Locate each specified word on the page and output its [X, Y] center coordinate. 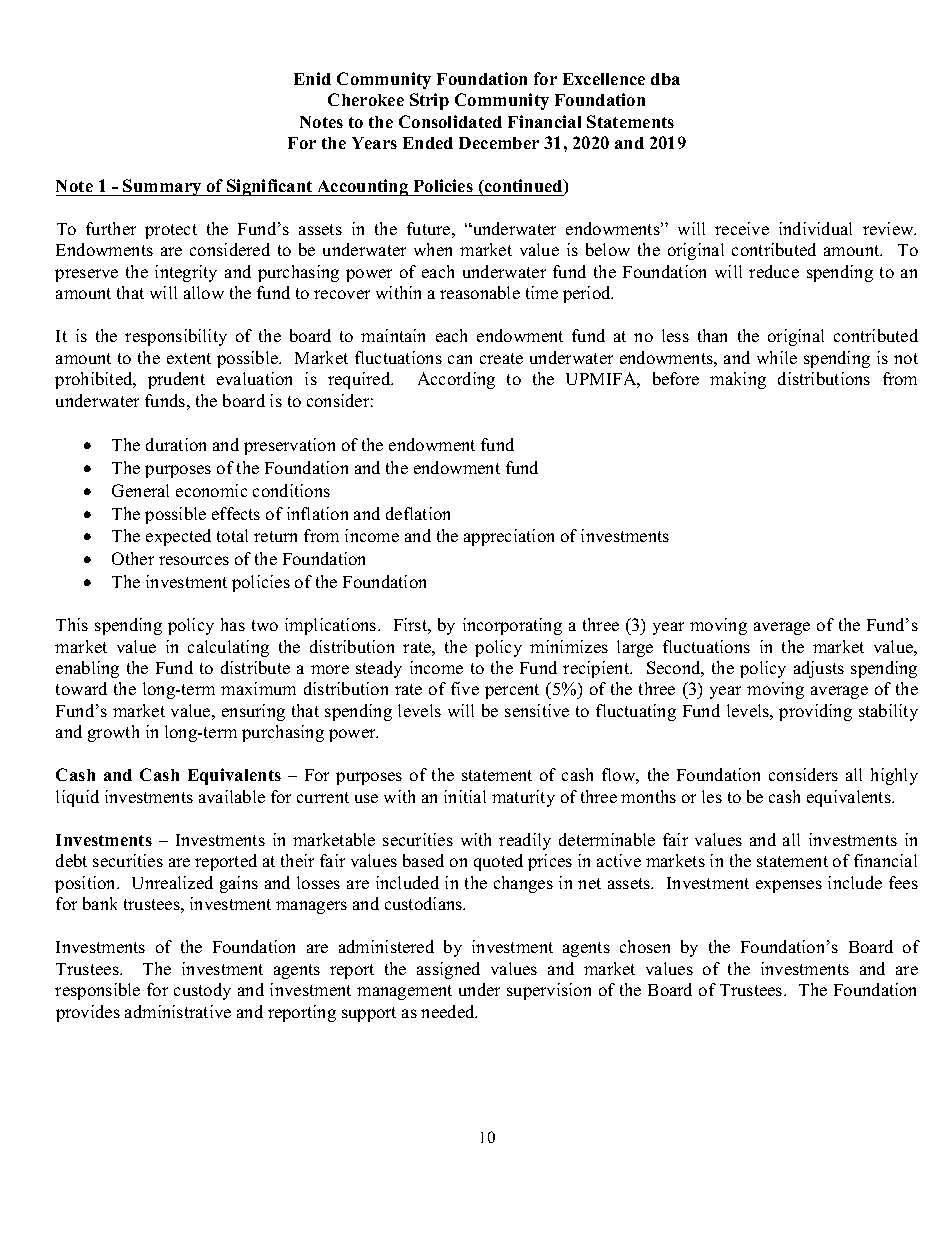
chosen [645, 946]
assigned [448, 970]
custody [202, 991]
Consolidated [450, 121]
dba [665, 79]
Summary [162, 187]
